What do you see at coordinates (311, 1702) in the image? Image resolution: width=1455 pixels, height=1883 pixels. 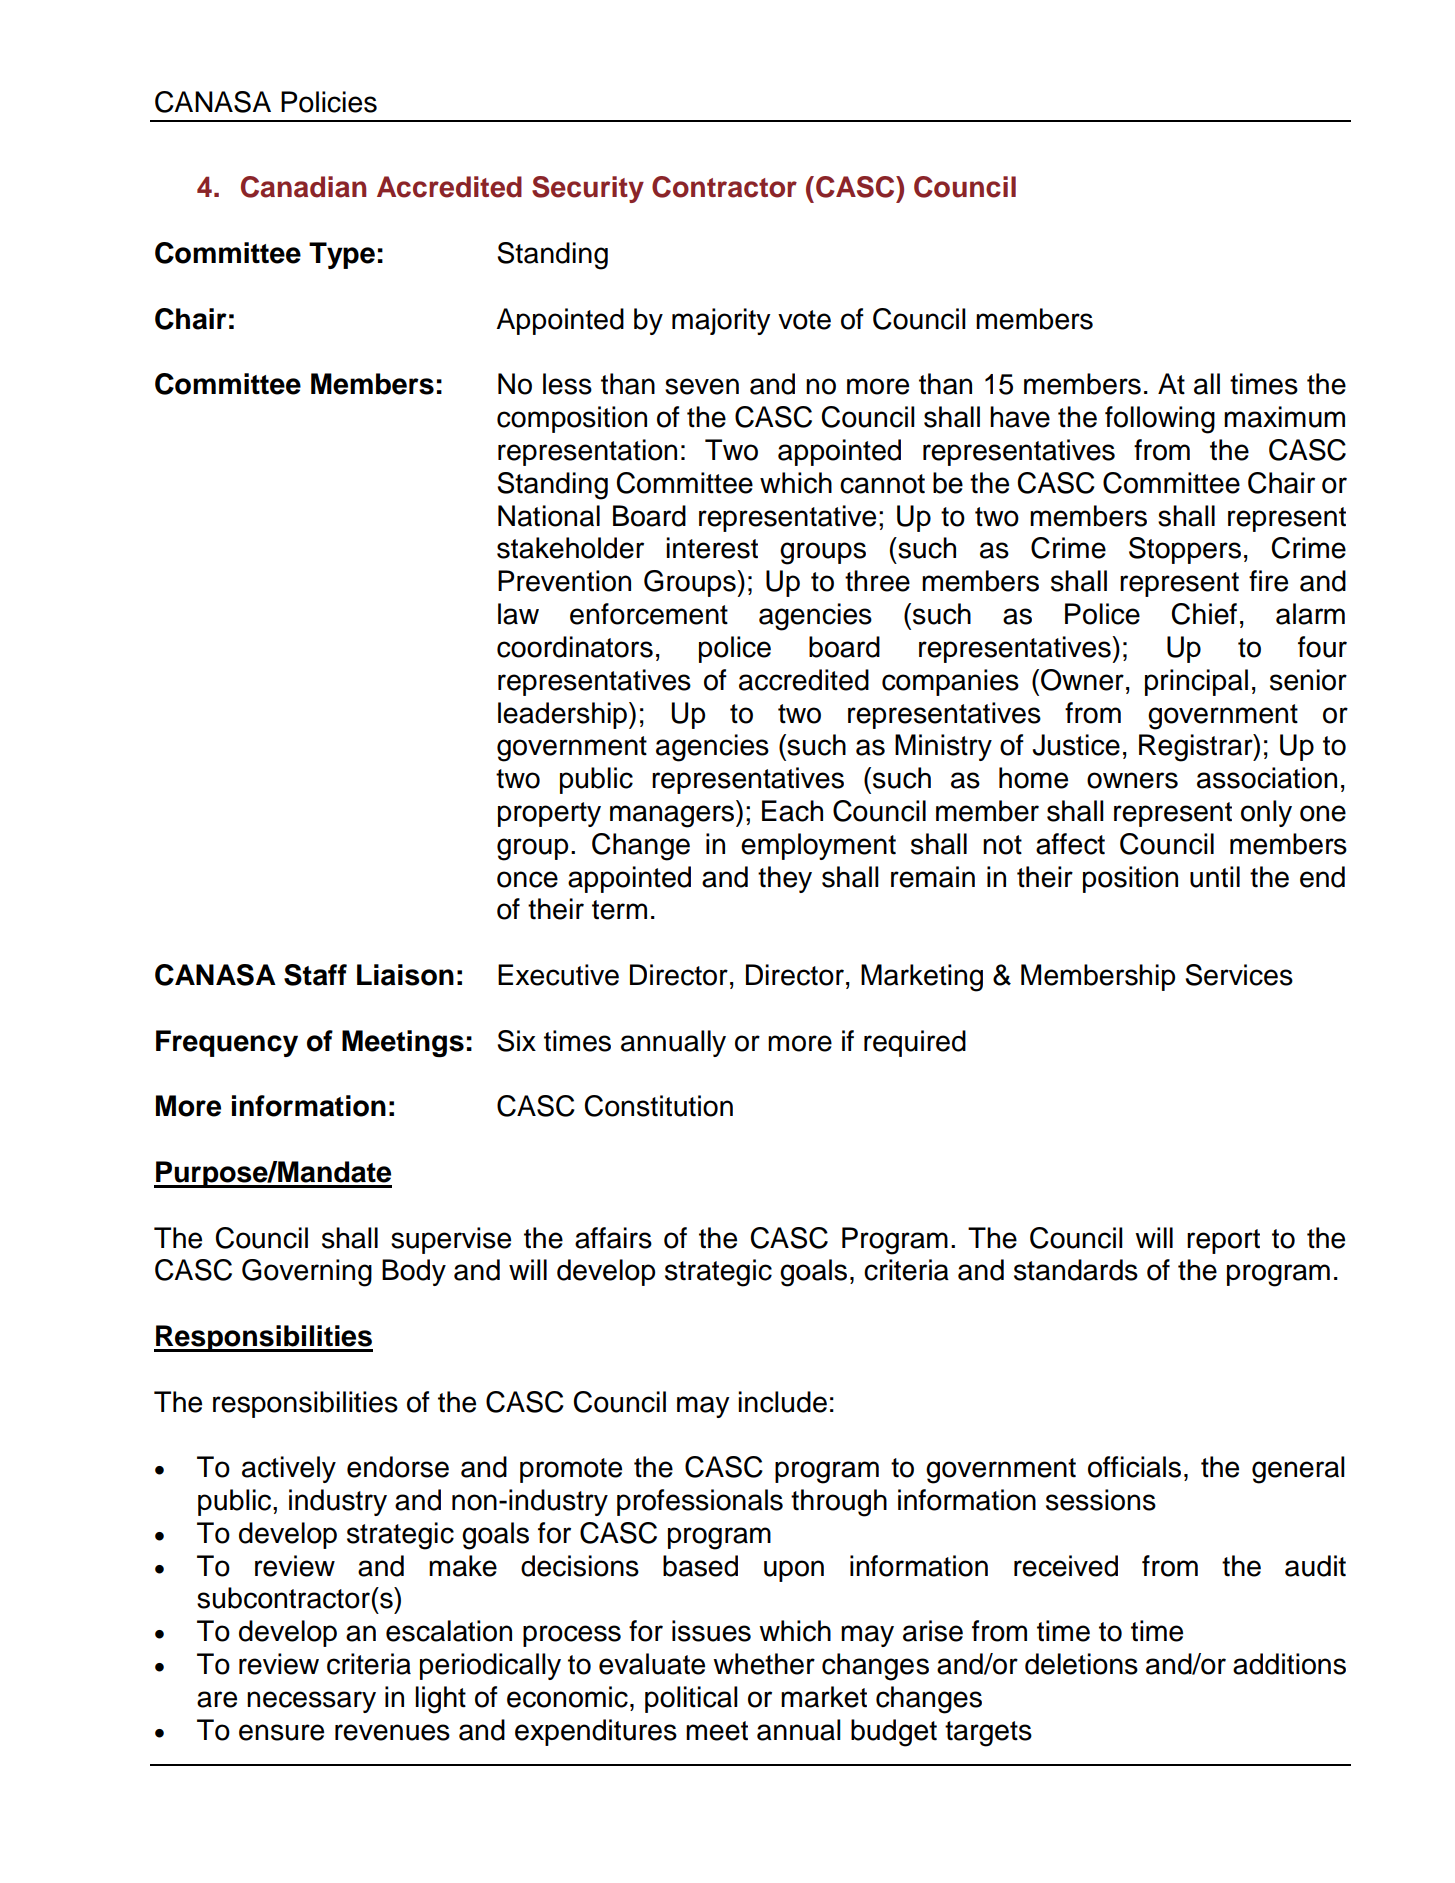 I see `necessary` at bounding box center [311, 1702].
